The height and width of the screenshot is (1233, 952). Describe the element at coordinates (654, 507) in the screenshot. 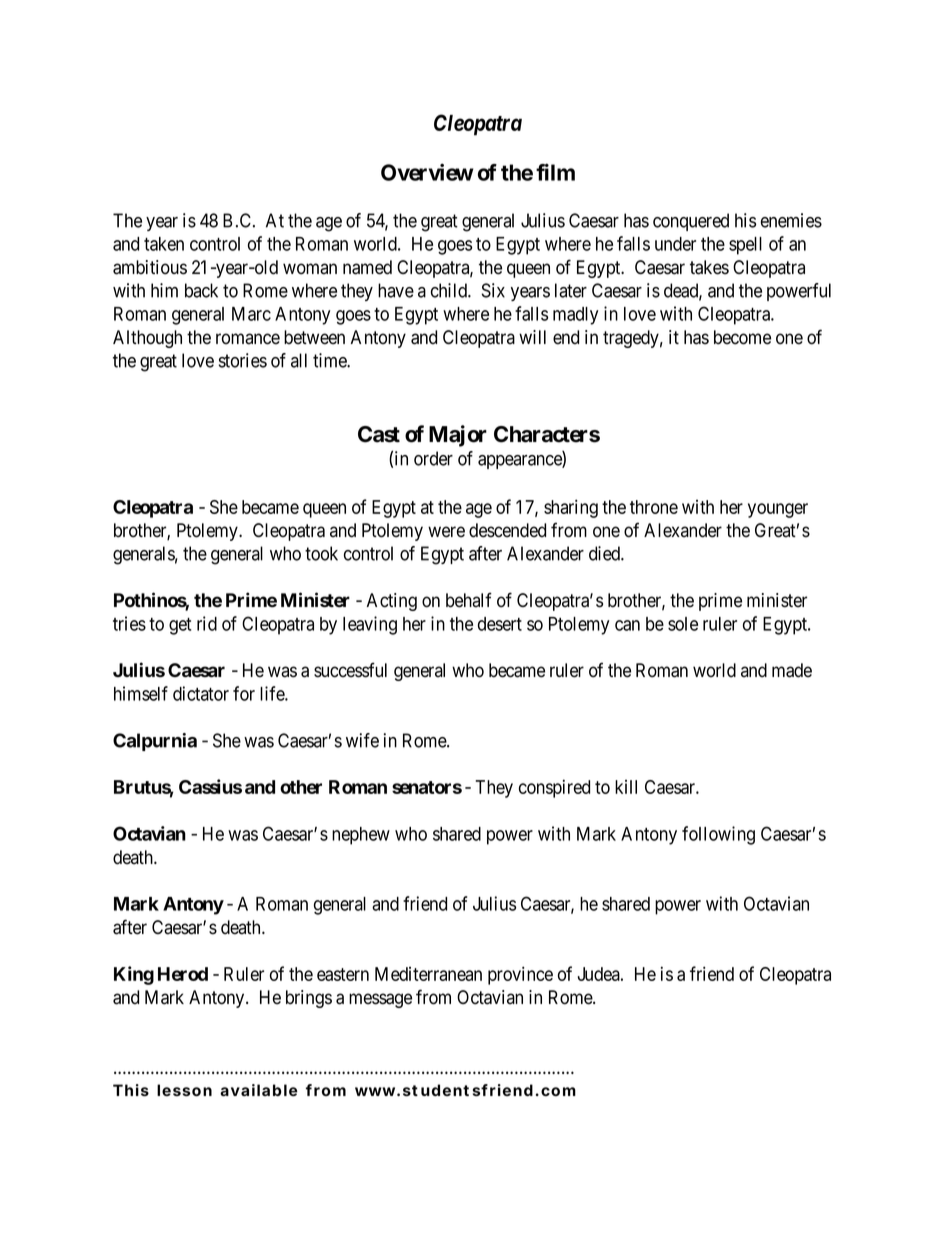

I see `throne` at that location.
